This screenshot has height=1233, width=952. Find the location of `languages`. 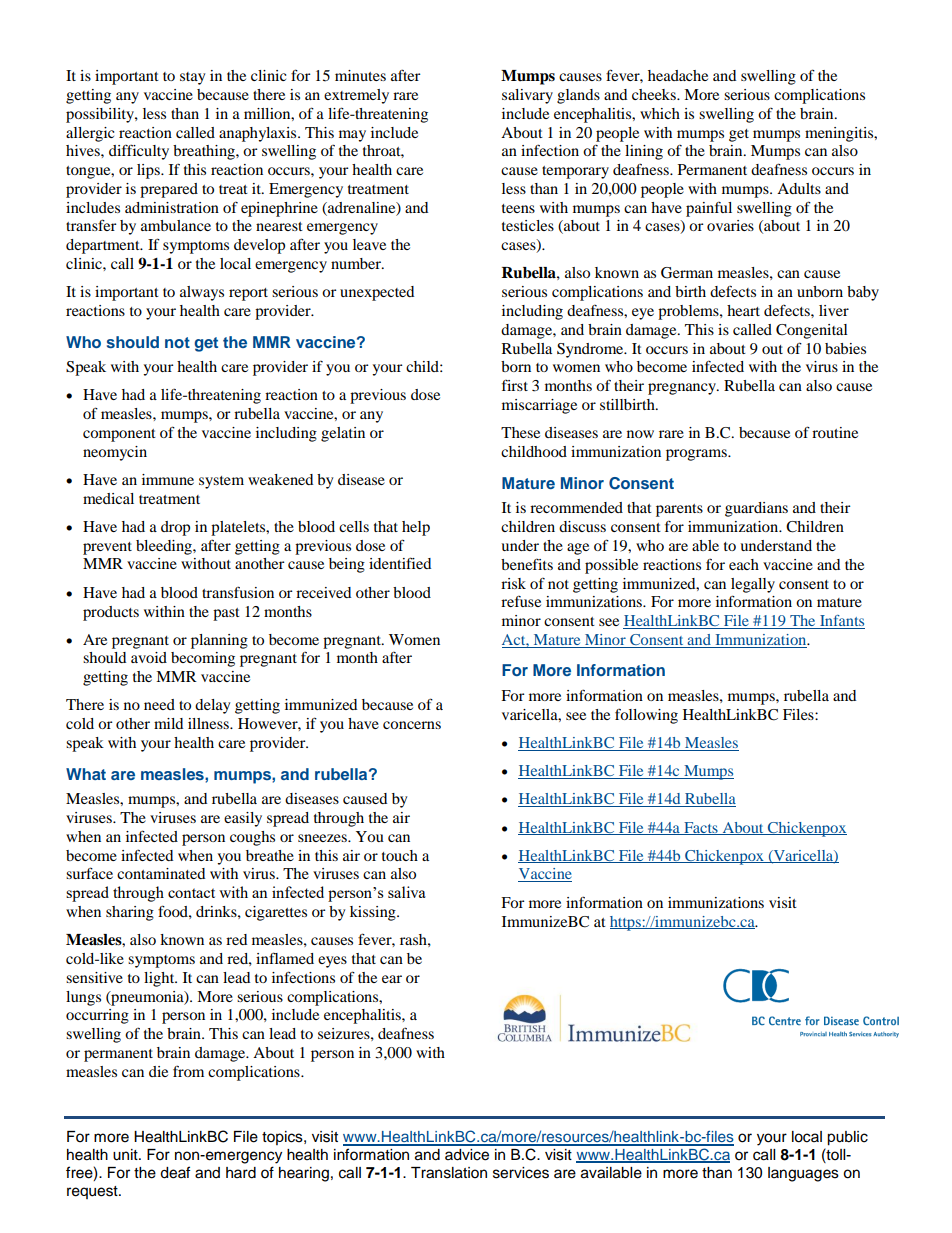

languages is located at coordinates (803, 1174).
